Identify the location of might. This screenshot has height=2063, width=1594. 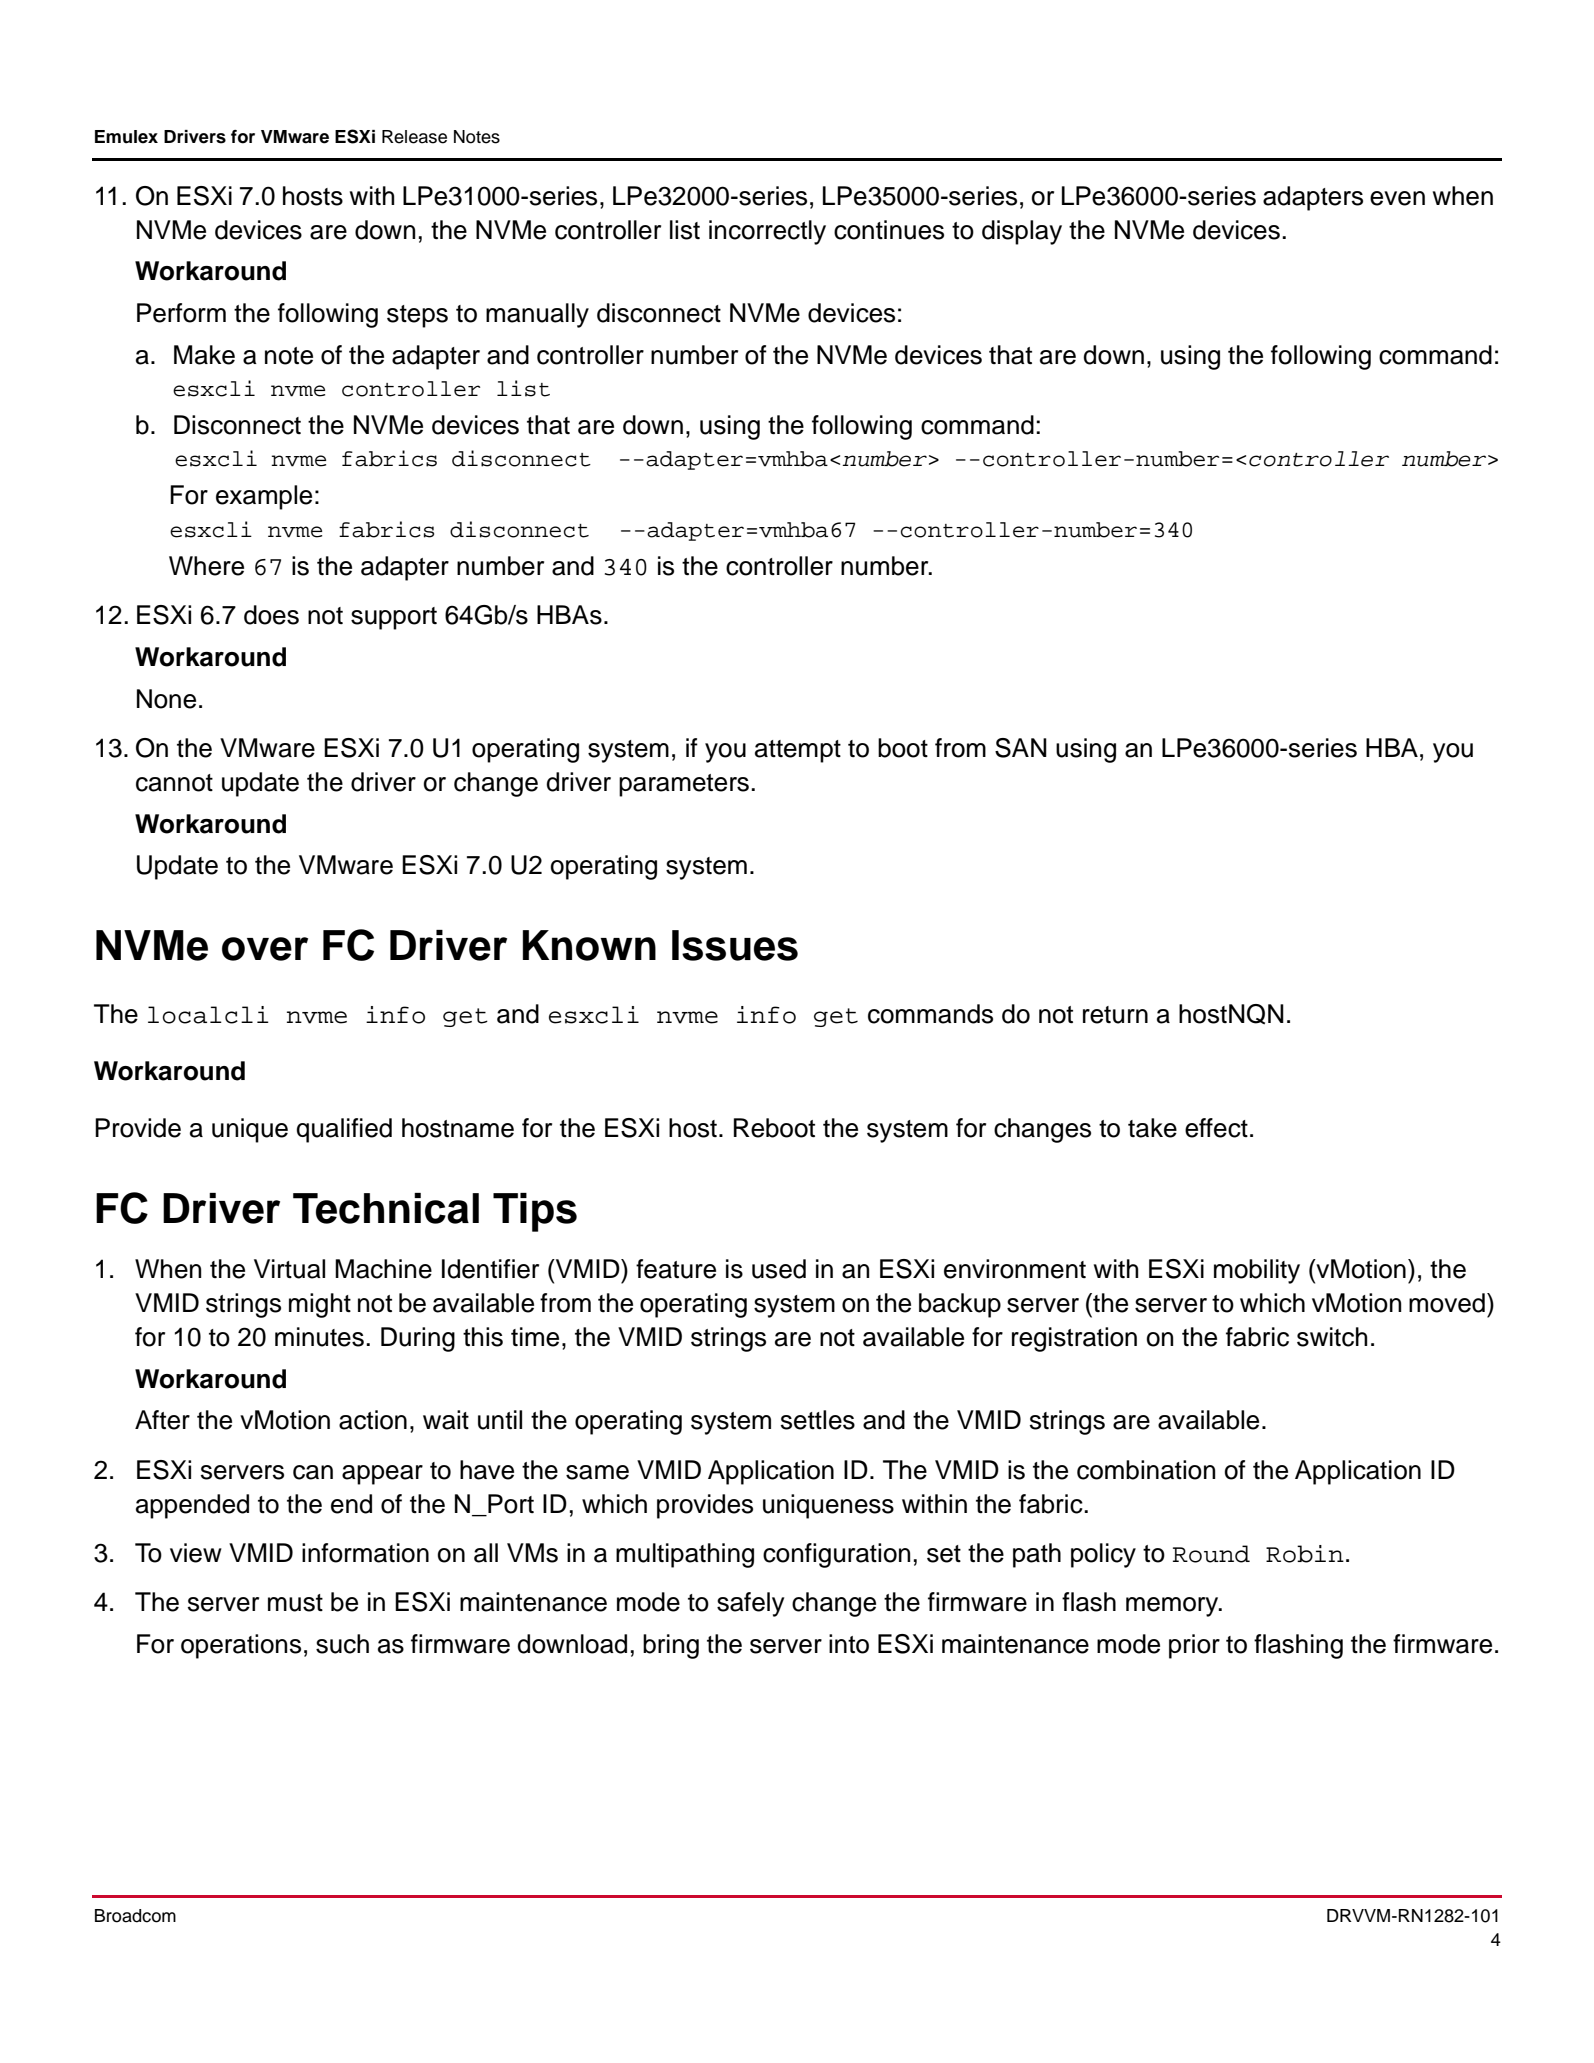
(320, 1305).
